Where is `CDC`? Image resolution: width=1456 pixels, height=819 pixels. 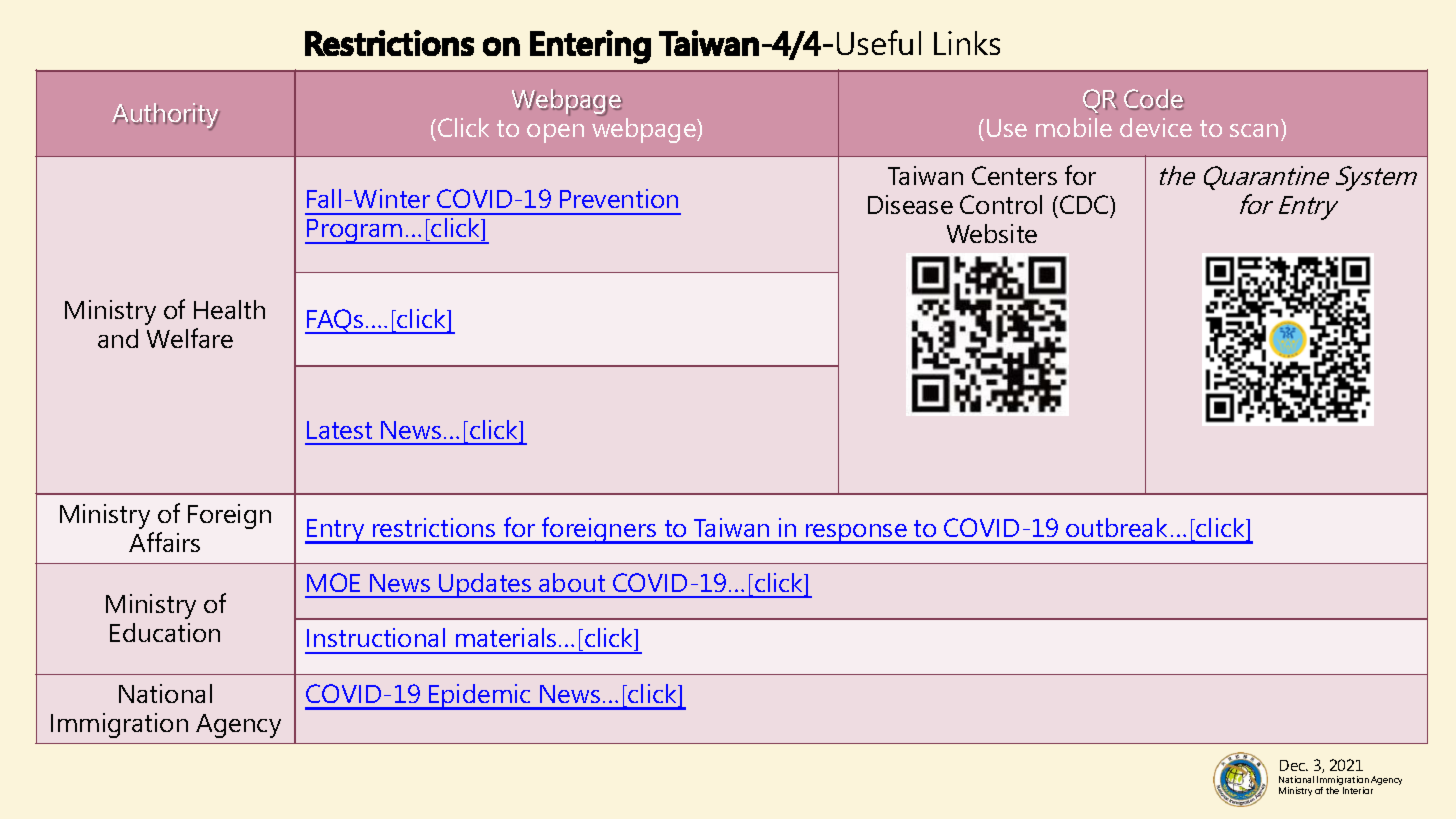
CDC is located at coordinates (1085, 204).
